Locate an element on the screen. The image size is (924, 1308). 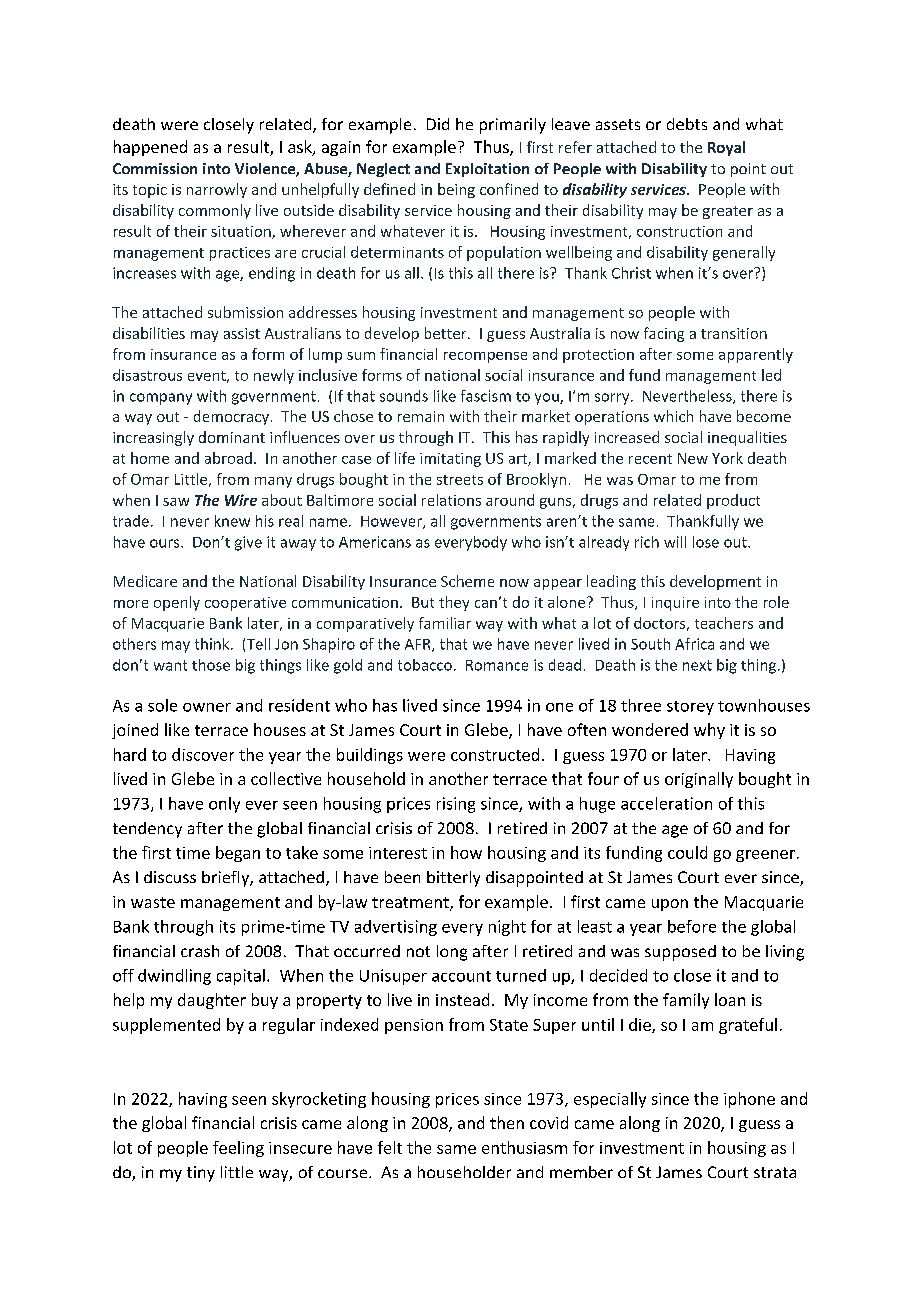
feeling is located at coordinates (238, 1149).
